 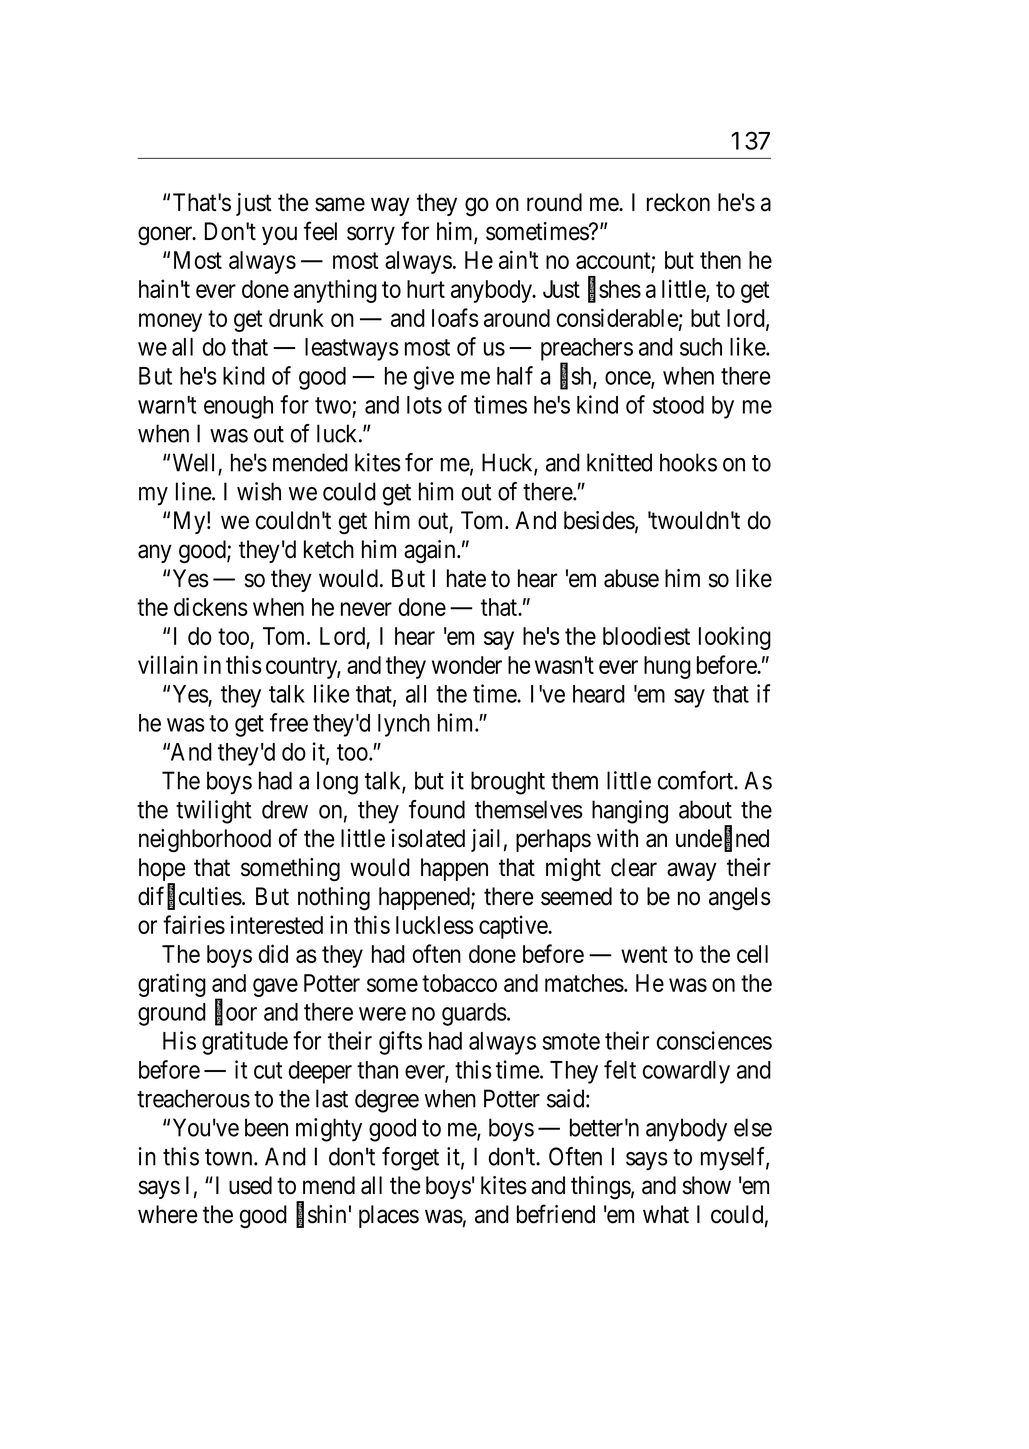 What do you see at coordinates (424, 405) in the document?
I see `lots` at bounding box center [424, 405].
